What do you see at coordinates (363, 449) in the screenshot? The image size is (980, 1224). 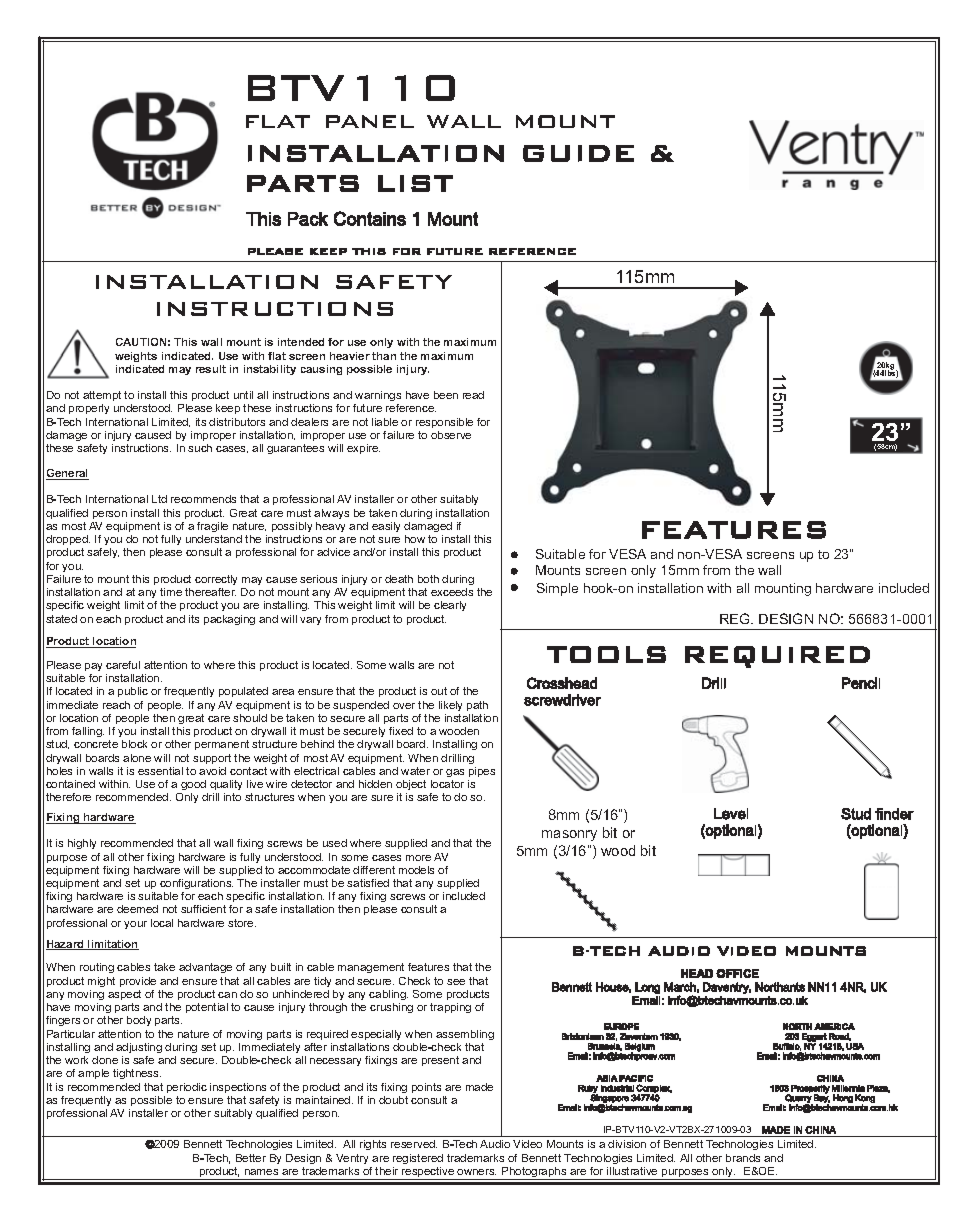 I see `expire` at bounding box center [363, 449].
